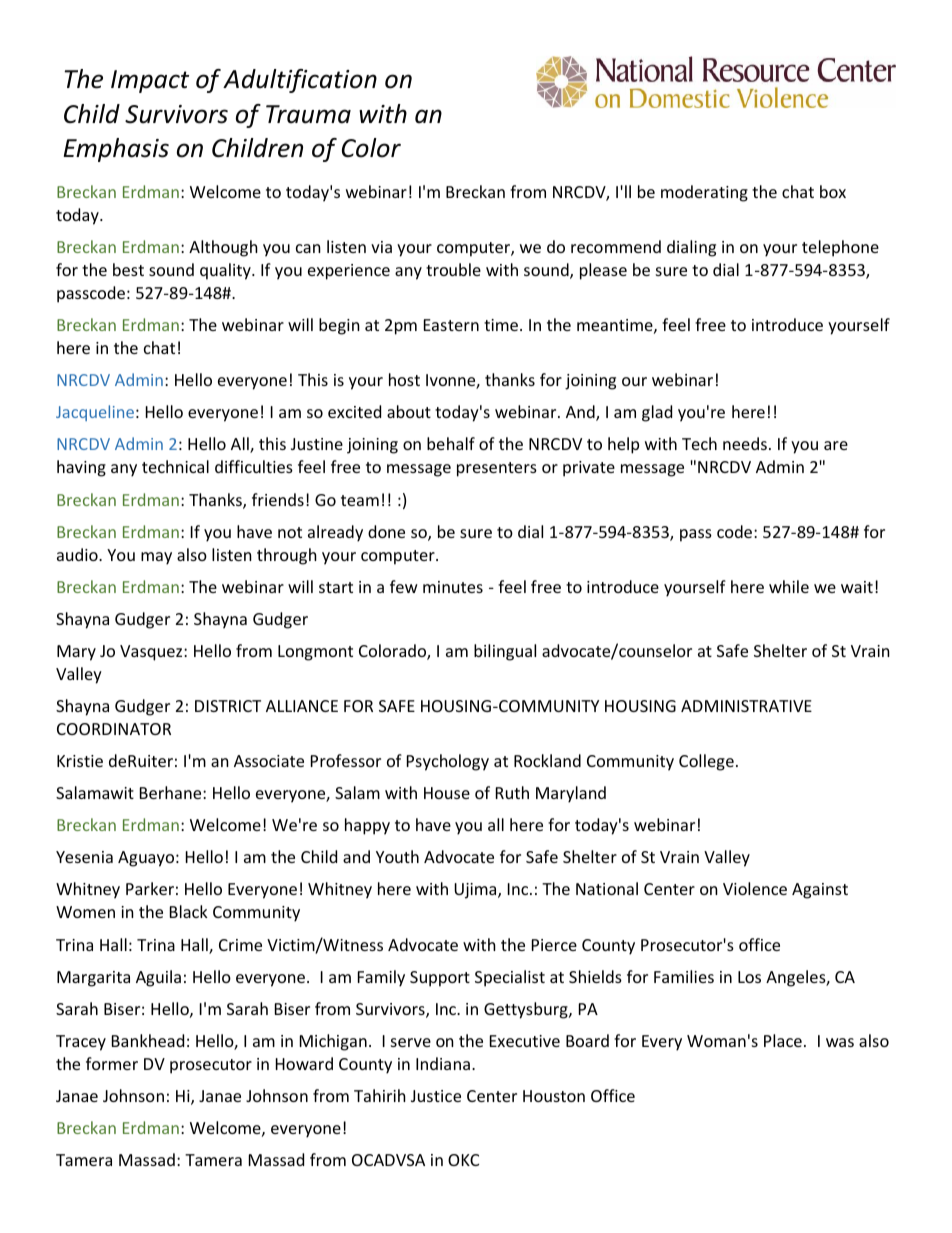  What do you see at coordinates (453, 587) in the screenshot?
I see `minutes` at bounding box center [453, 587].
